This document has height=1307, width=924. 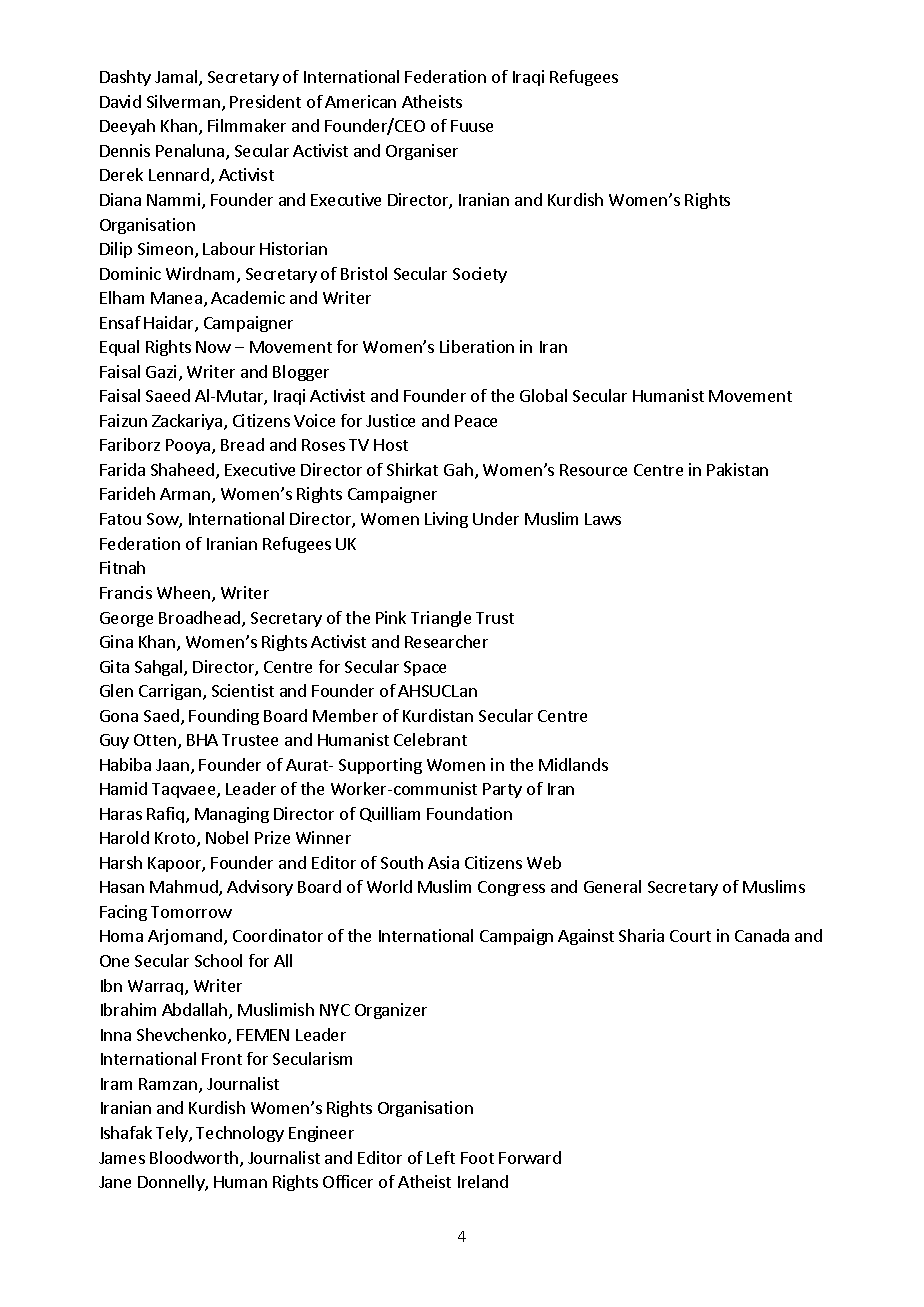 I want to click on Organiser, so click(x=422, y=152).
